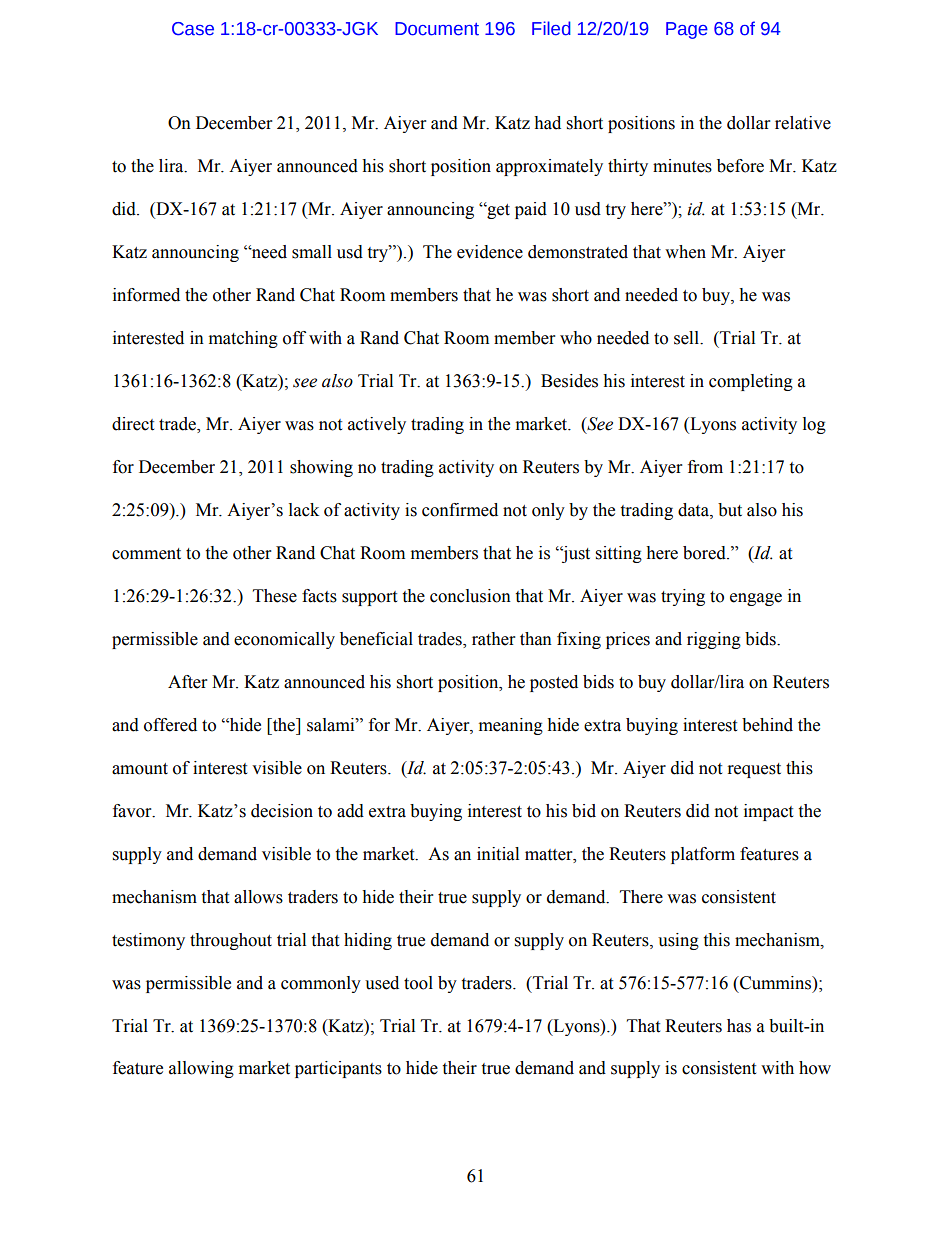 The width and height of the screenshot is (952, 1233). What do you see at coordinates (437, 29) in the screenshot?
I see `Document` at bounding box center [437, 29].
